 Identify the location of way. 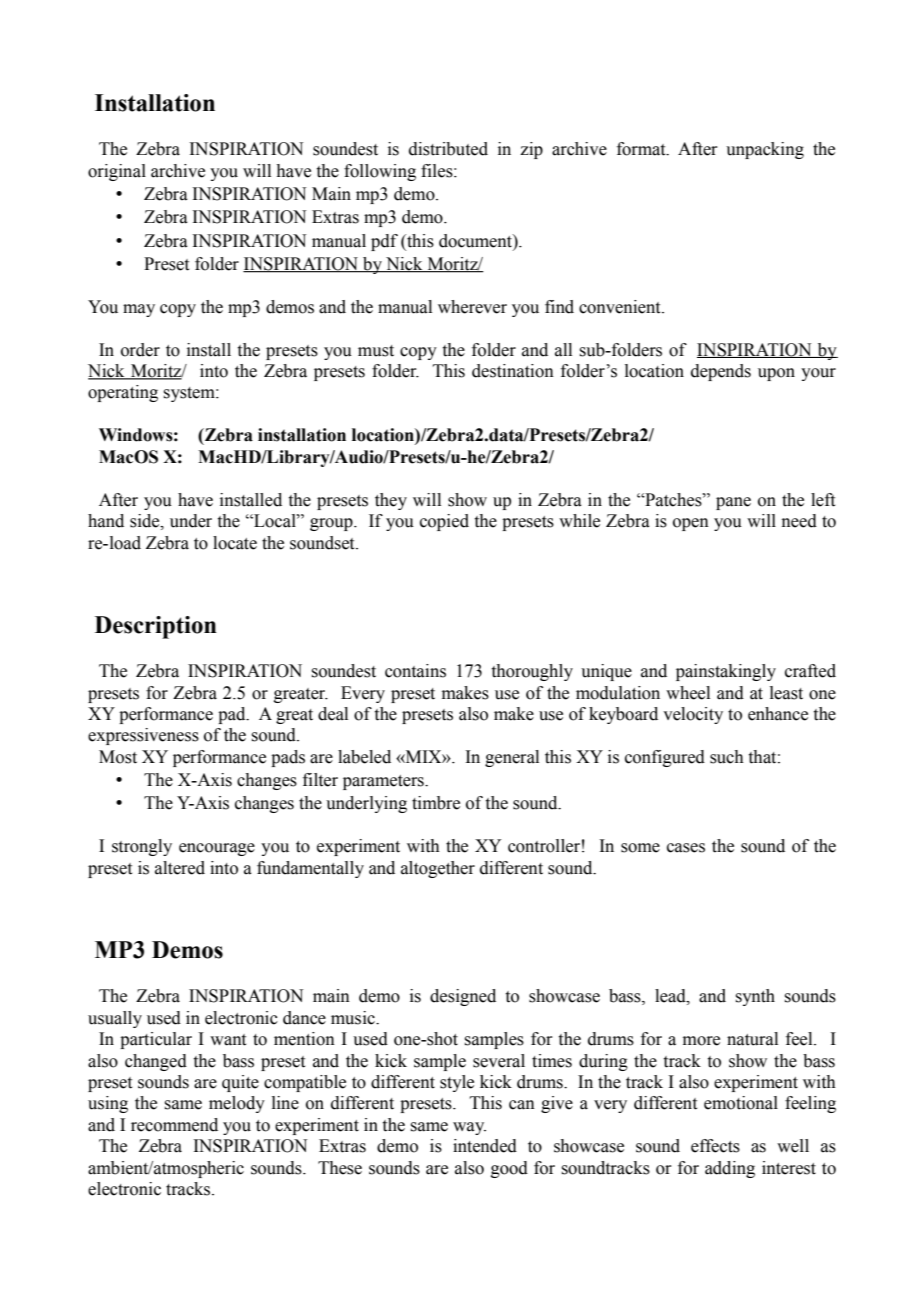
(469, 1128).
